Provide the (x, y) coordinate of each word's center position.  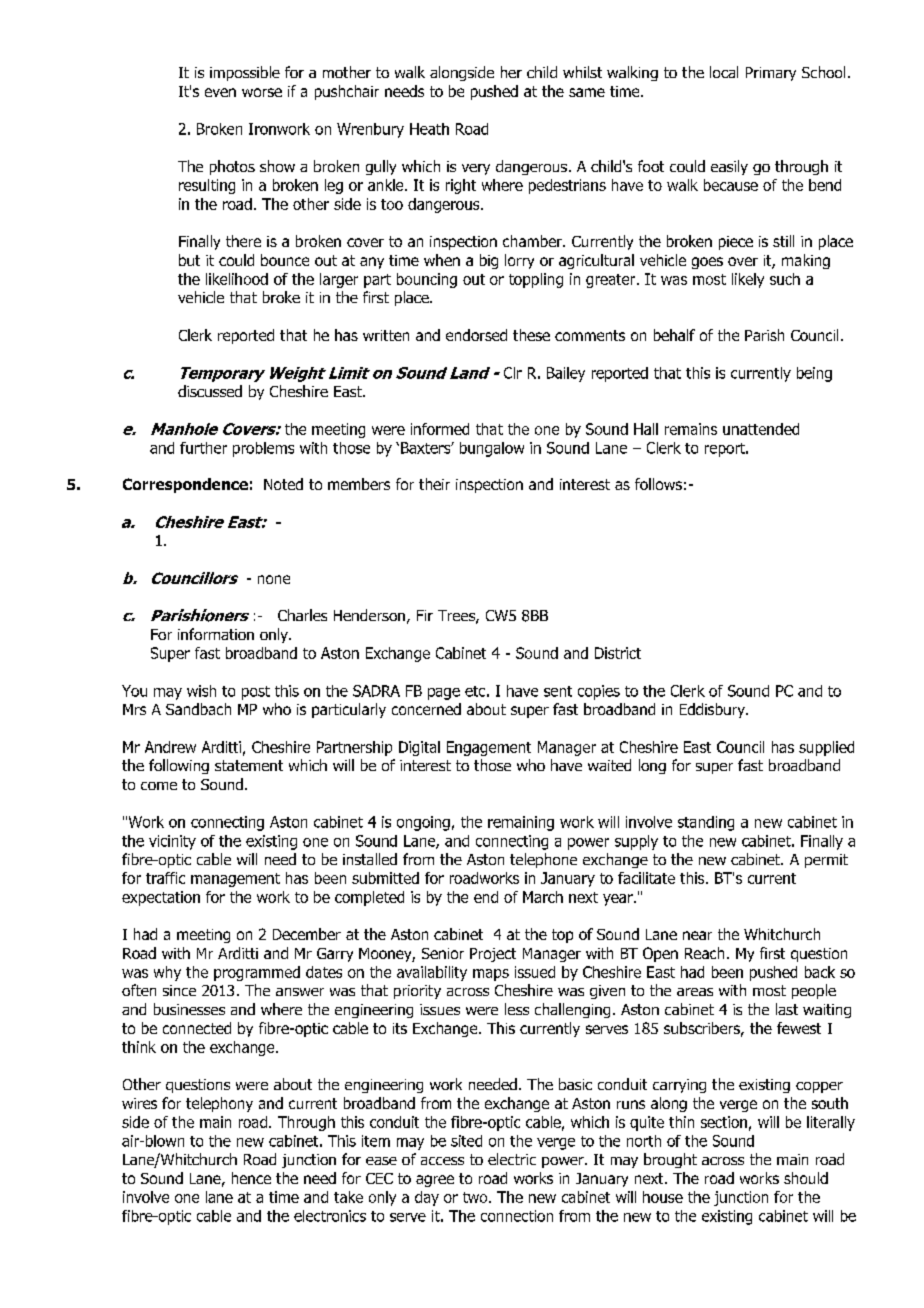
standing (706, 823)
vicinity (172, 842)
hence (251, 1178)
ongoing (423, 823)
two (476, 1197)
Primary (771, 74)
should (806, 1178)
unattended (761, 429)
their (434, 484)
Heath (429, 129)
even (220, 92)
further (203, 448)
